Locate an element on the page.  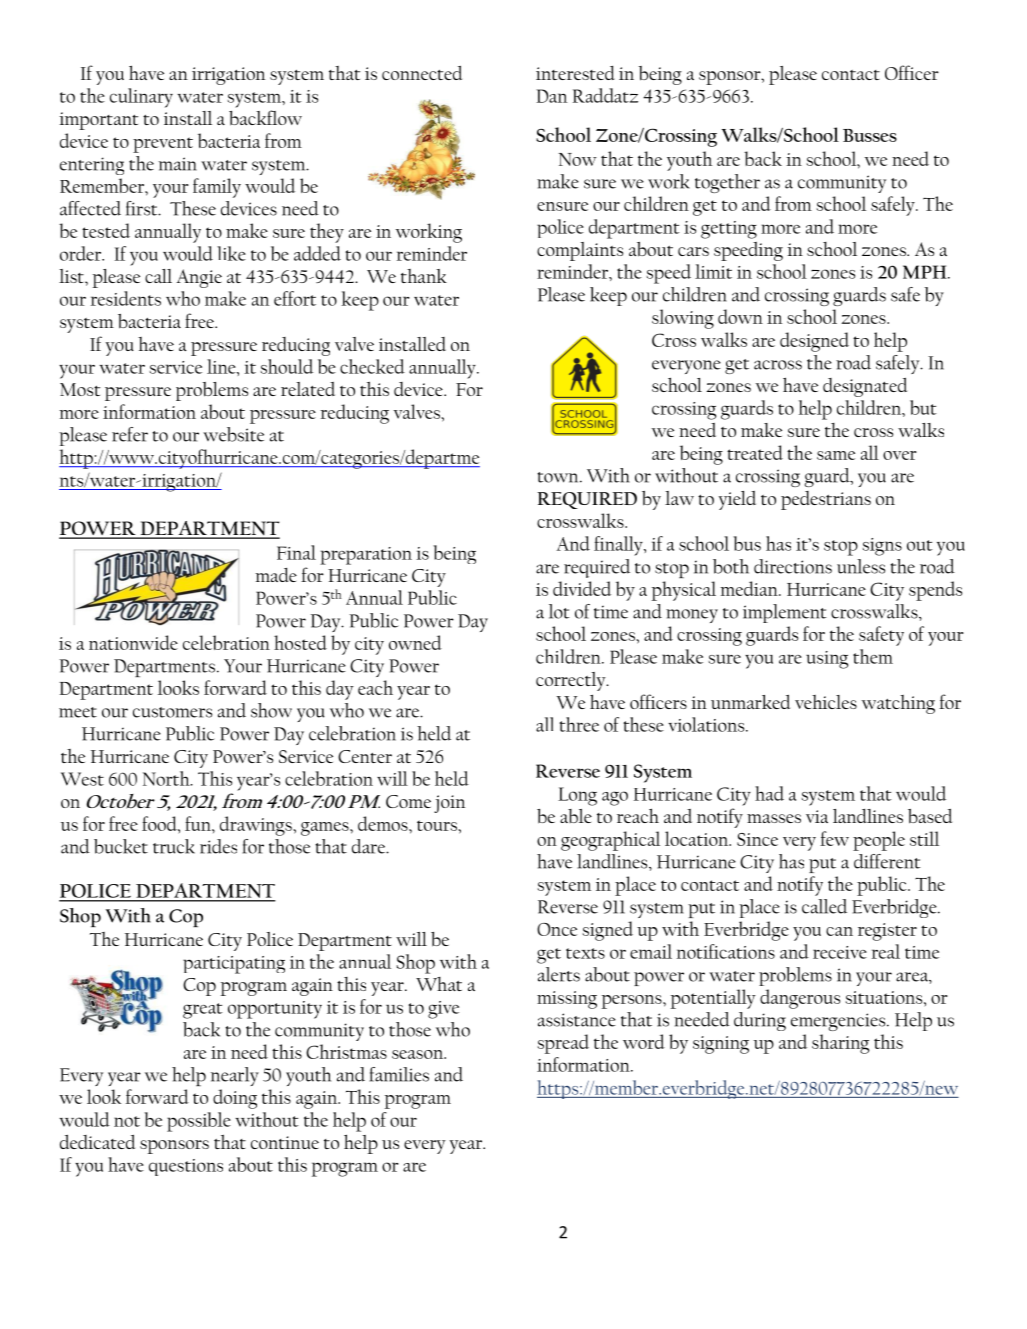
Busses is located at coordinates (870, 135).
